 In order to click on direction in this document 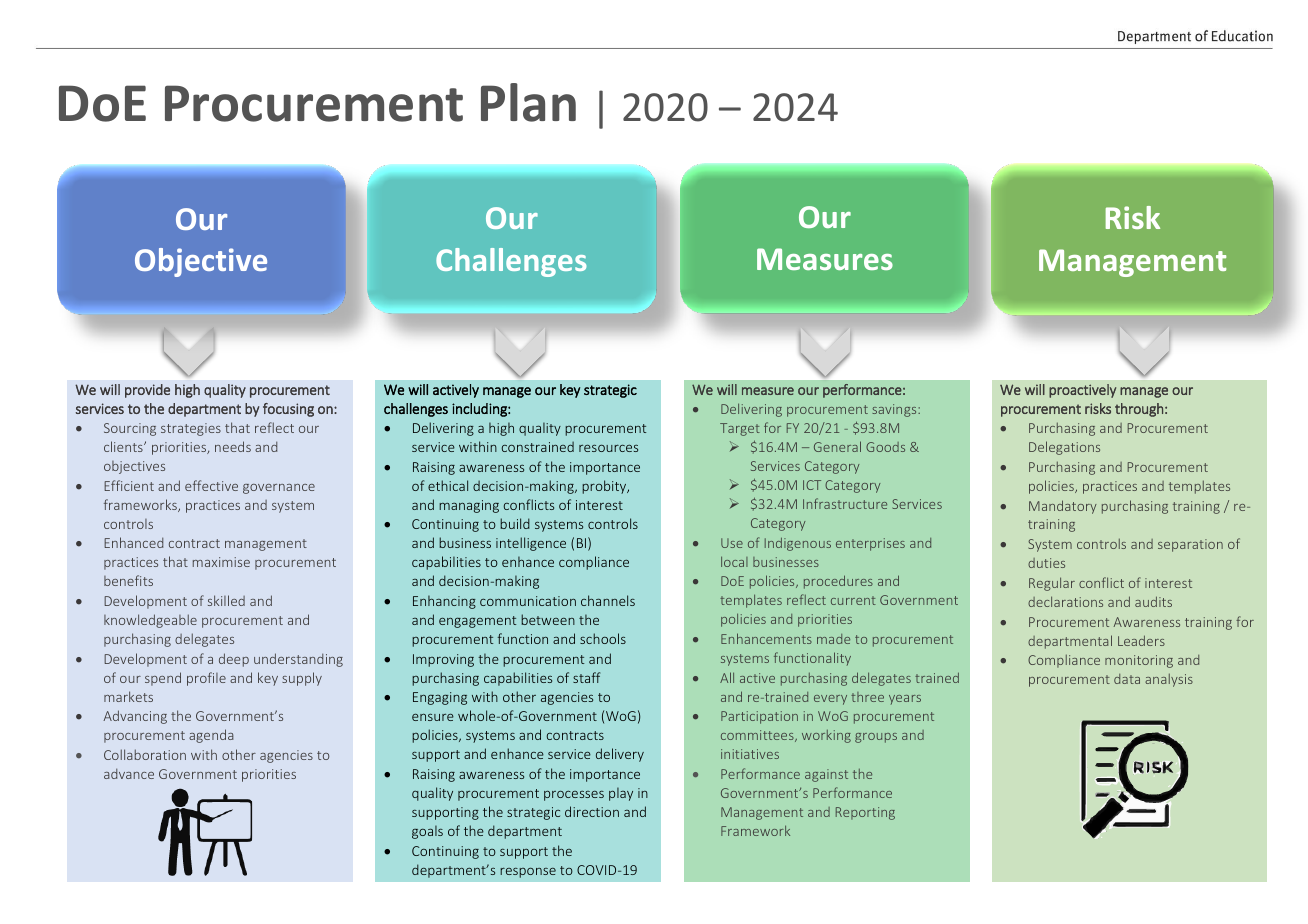, I will do `click(592, 811)`.
